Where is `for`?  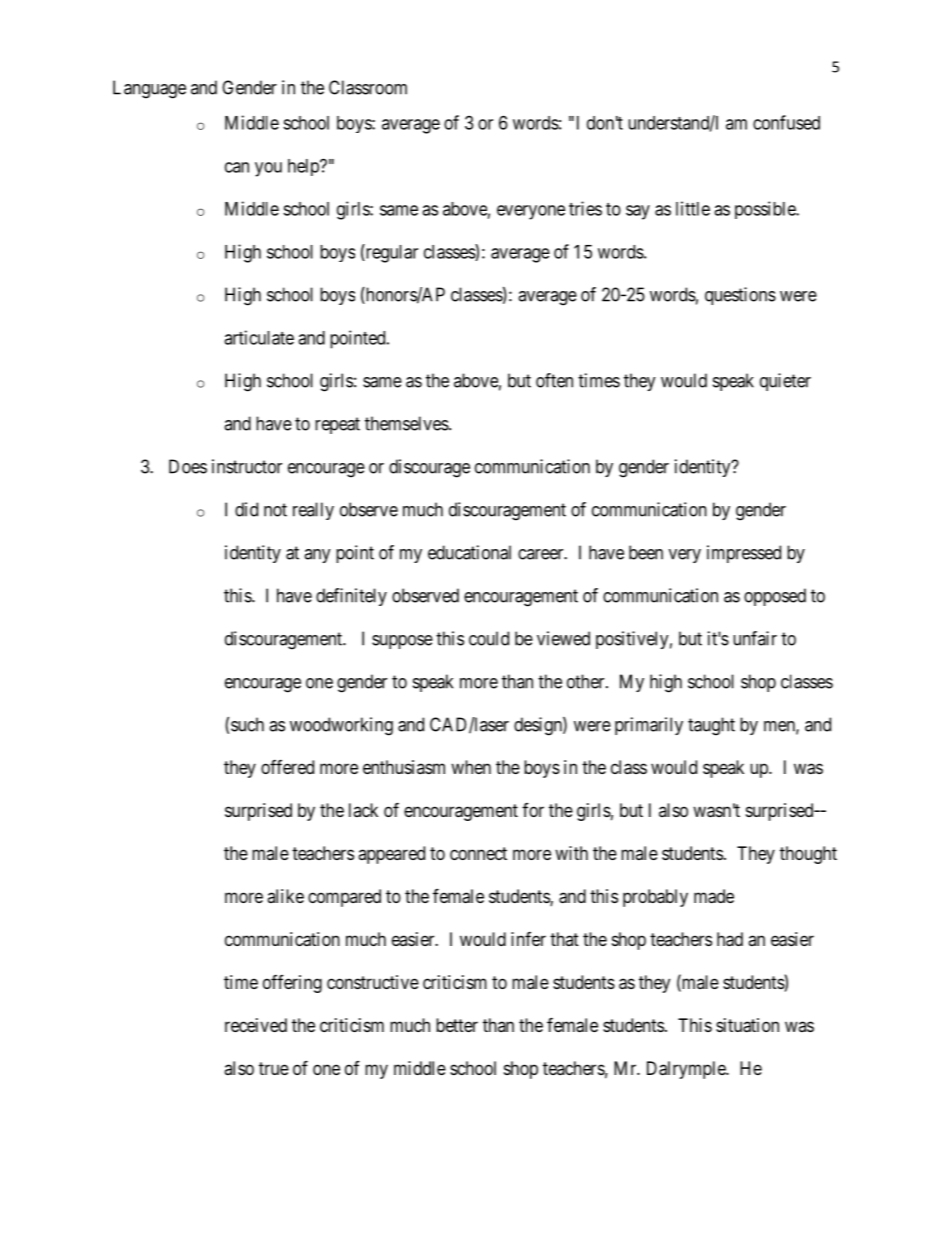 for is located at coordinates (533, 810).
